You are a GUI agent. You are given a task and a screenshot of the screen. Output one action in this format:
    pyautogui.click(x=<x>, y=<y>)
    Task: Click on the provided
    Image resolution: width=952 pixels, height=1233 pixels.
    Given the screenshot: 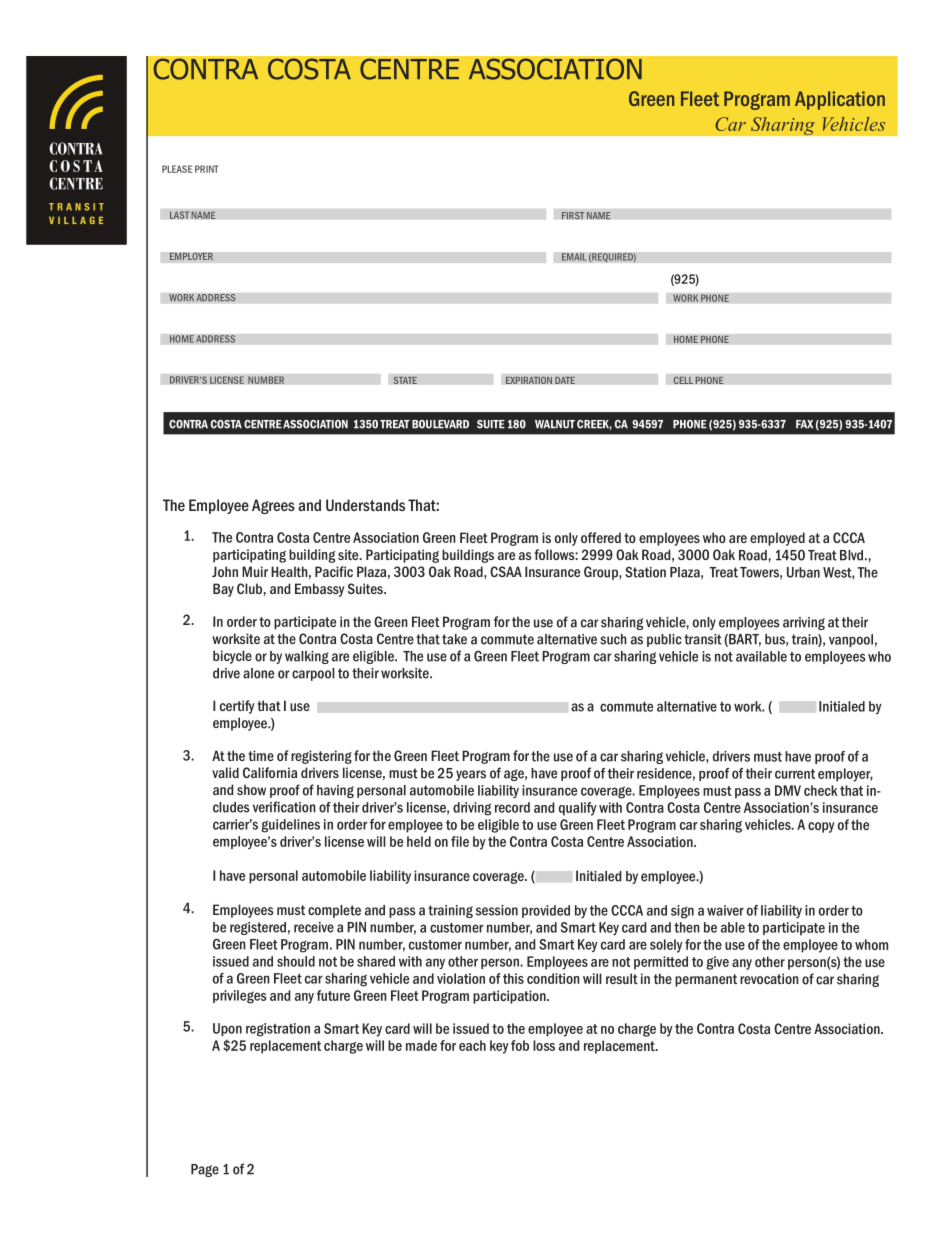 What is the action you would take?
    pyautogui.click(x=546, y=911)
